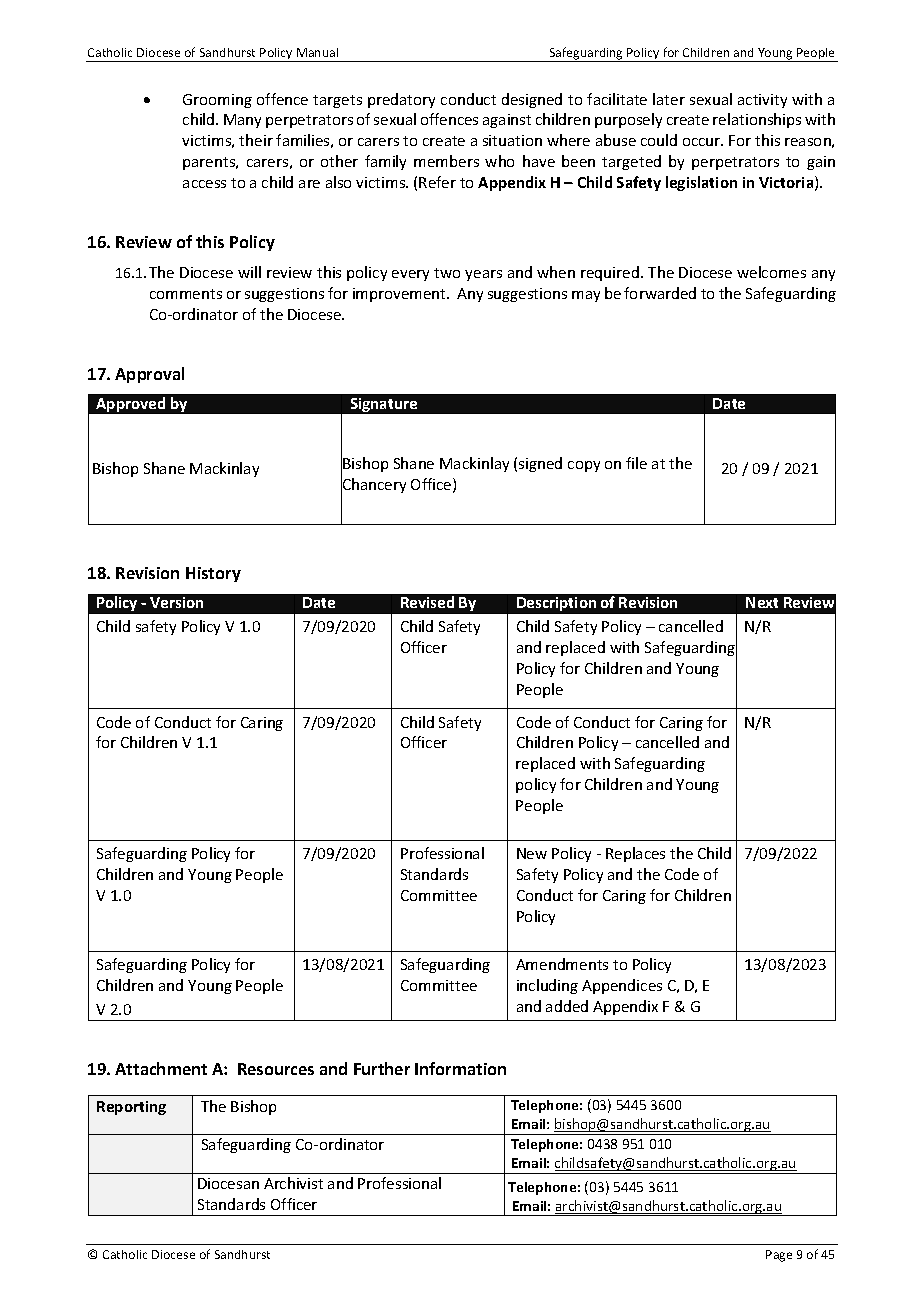  What do you see at coordinates (427, 602) in the document?
I see `Revised` at bounding box center [427, 602].
